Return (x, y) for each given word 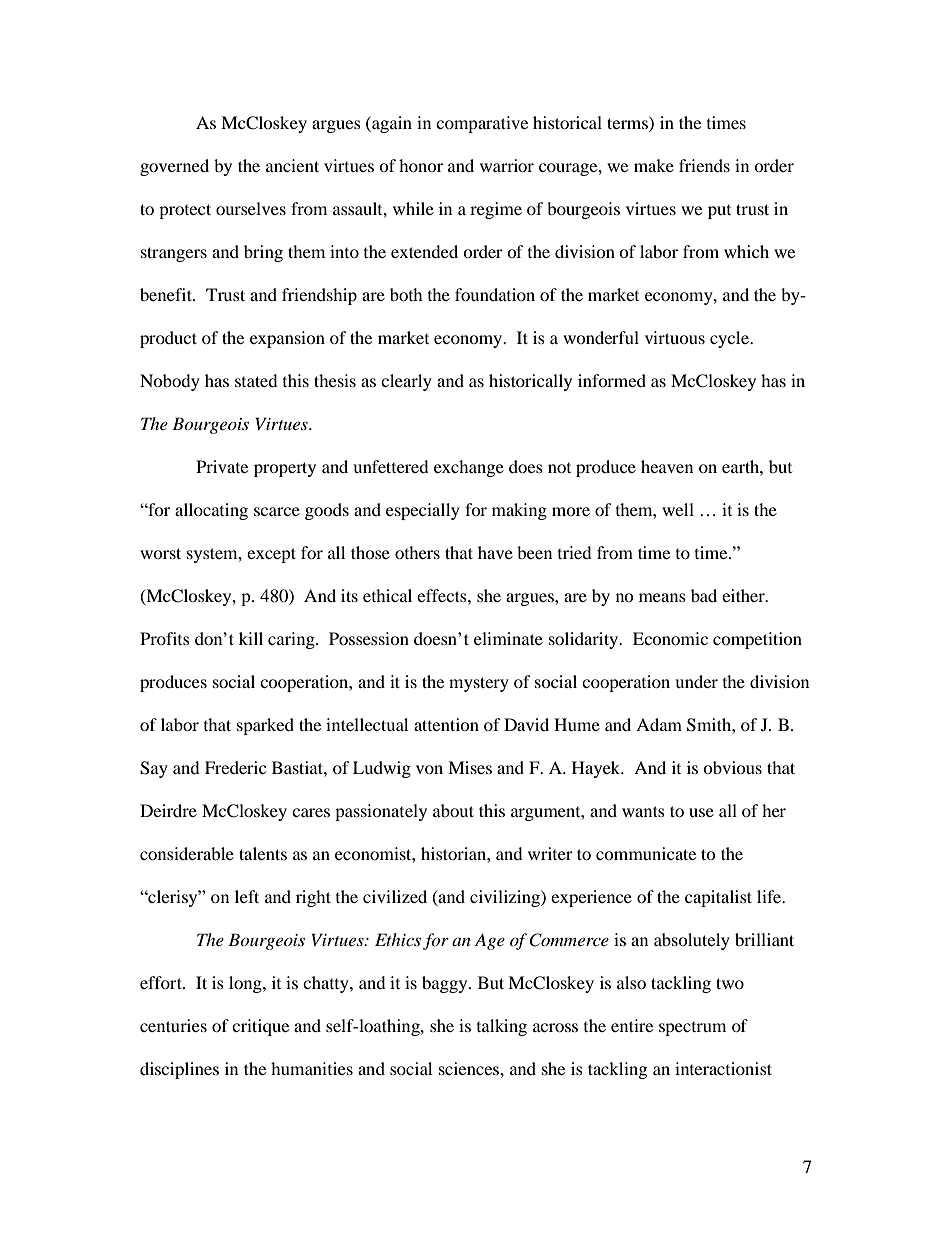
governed (174, 167)
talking (502, 1027)
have (495, 552)
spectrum (692, 1029)
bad (704, 595)
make (654, 165)
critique (260, 1027)
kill (251, 638)
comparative (482, 124)
